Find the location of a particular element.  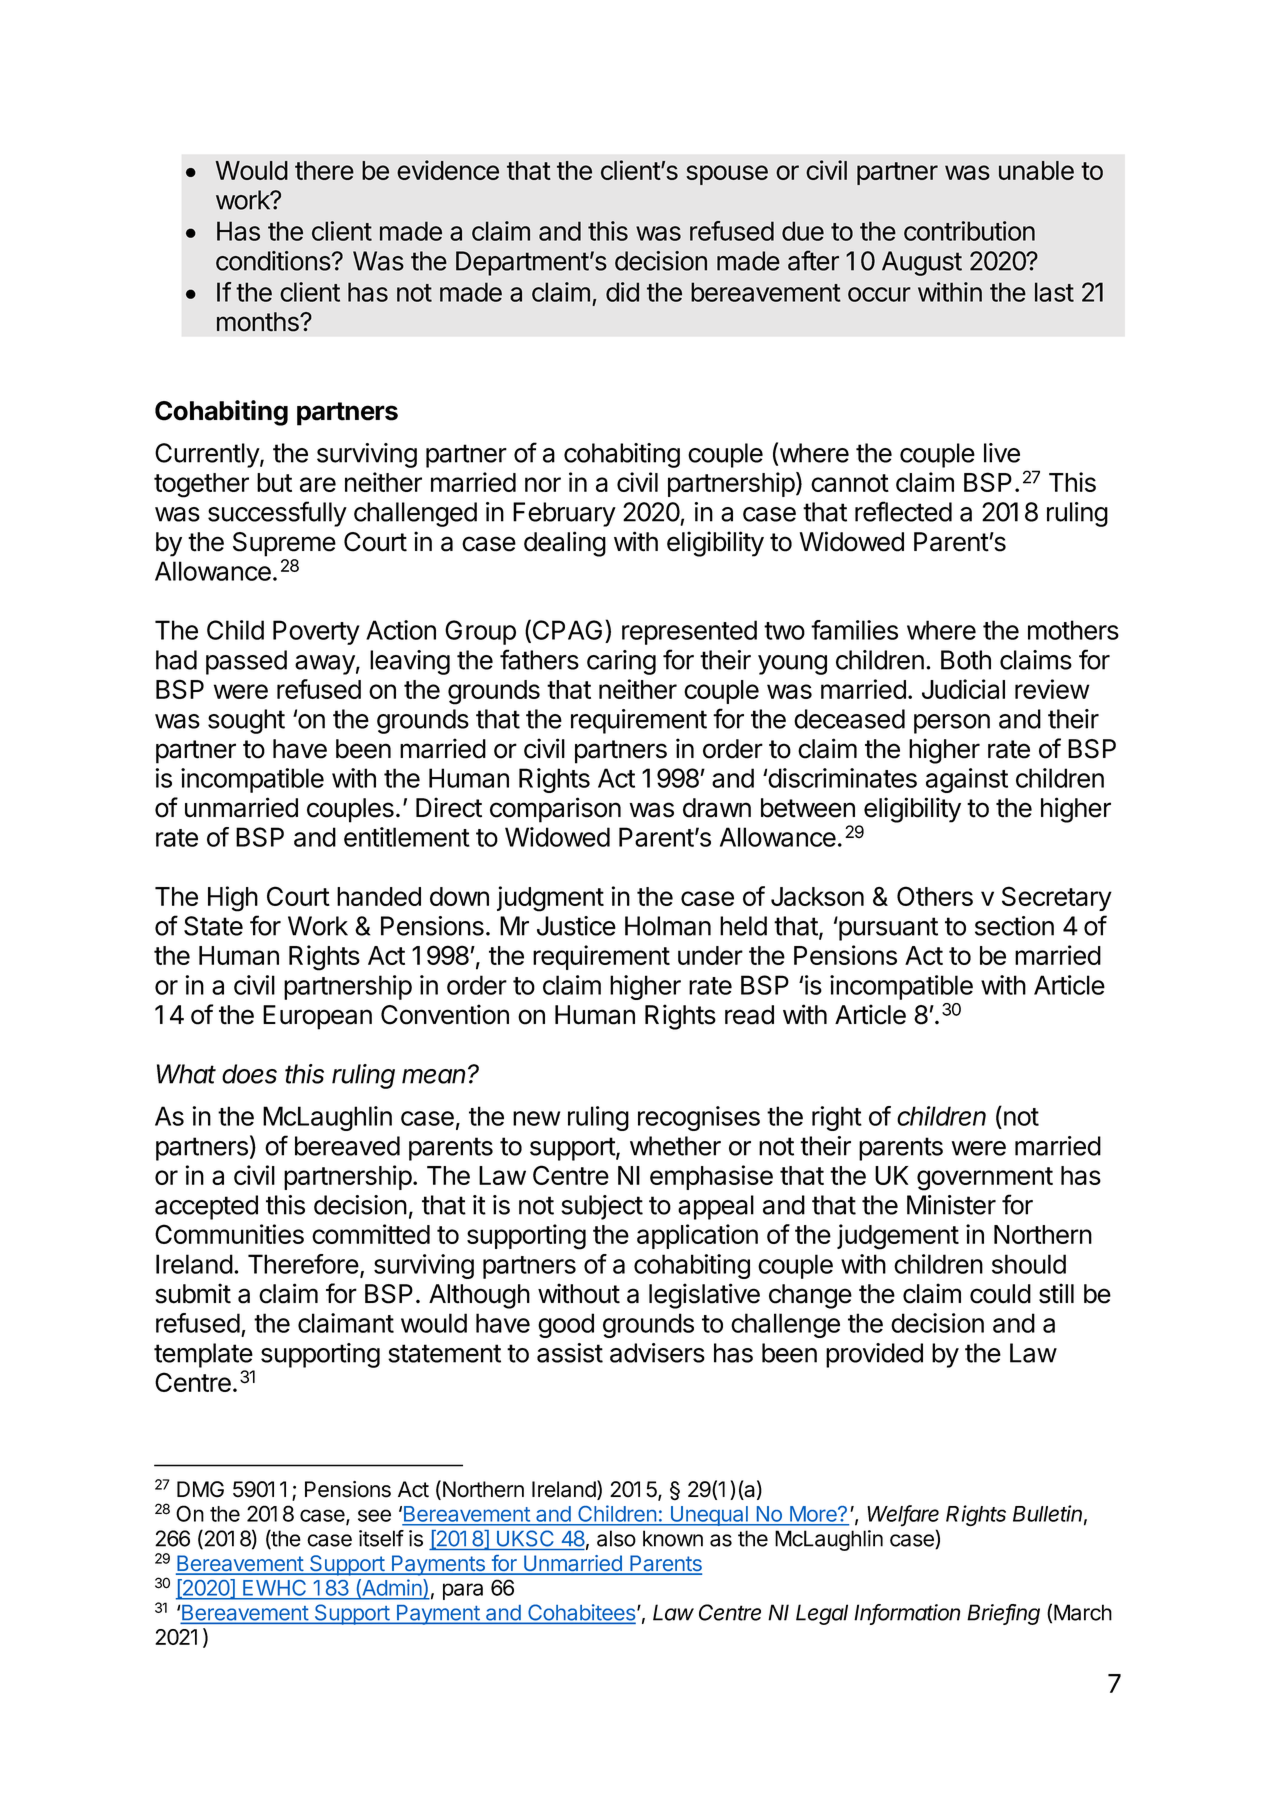

also is located at coordinates (616, 1538).
